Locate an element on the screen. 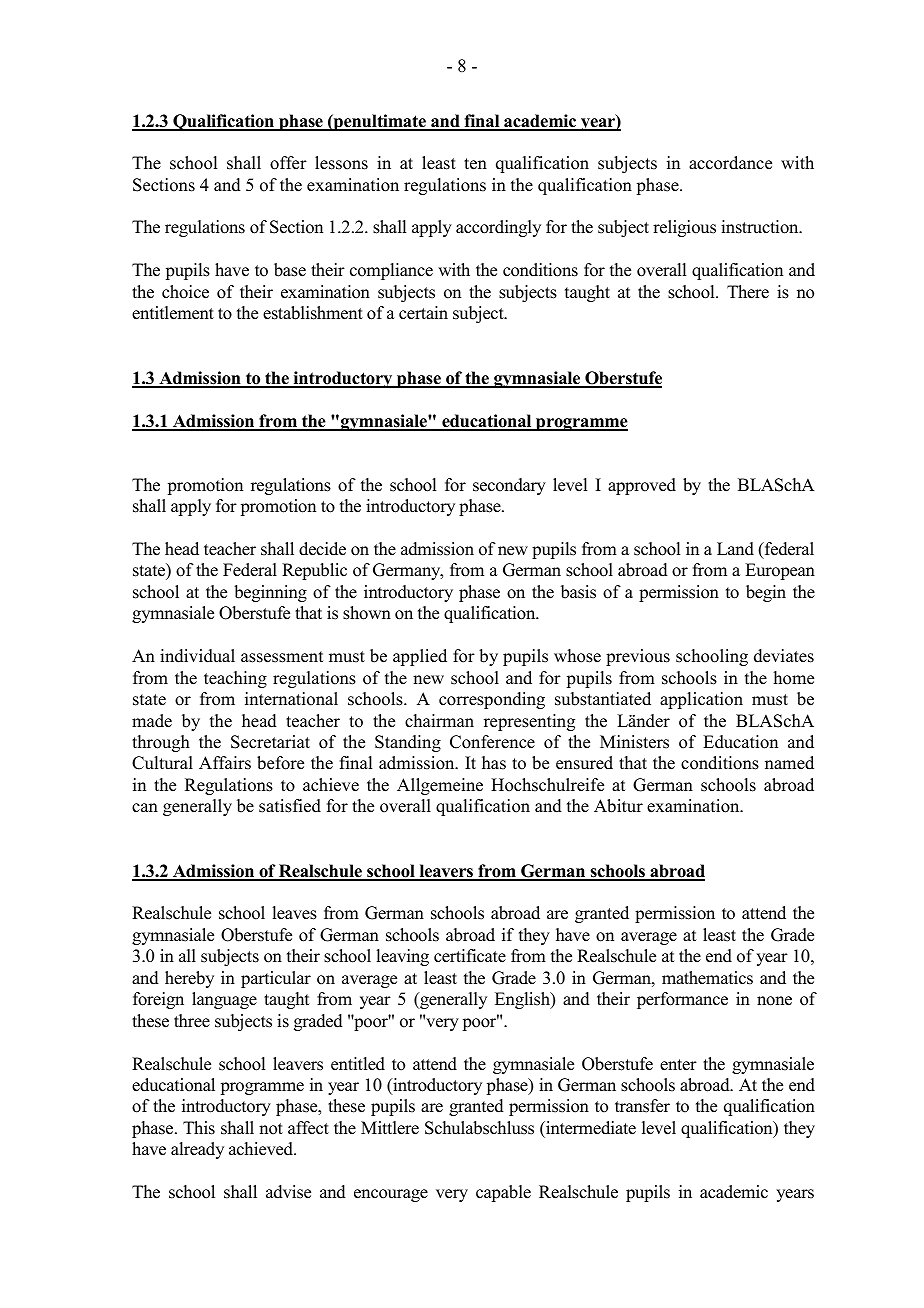 The height and width of the screenshot is (1308, 924). decide is located at coordinates (322, 549).
